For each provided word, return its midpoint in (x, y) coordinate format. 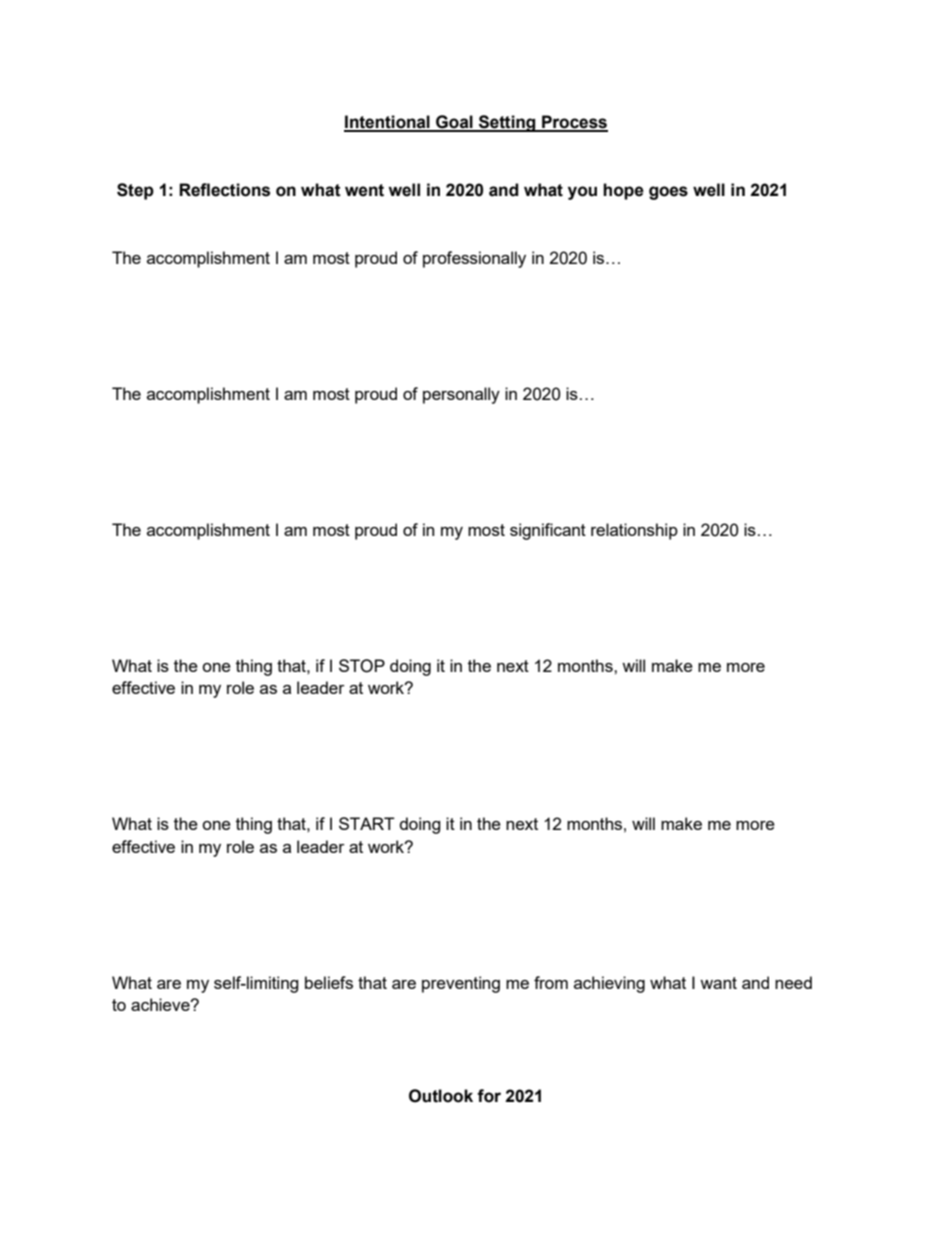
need (793, 982)
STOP (362, 666)
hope (623, 191)
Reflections (224, 190)
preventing (461, 984)
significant (548, 531)
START (367, 823)
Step (135, 191)
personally (461, 395)
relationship (634, 531)
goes (668, 193)
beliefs (329, 982)
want (718, 983)
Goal (454, 123)
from (551, 982)
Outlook (441, 1096)
